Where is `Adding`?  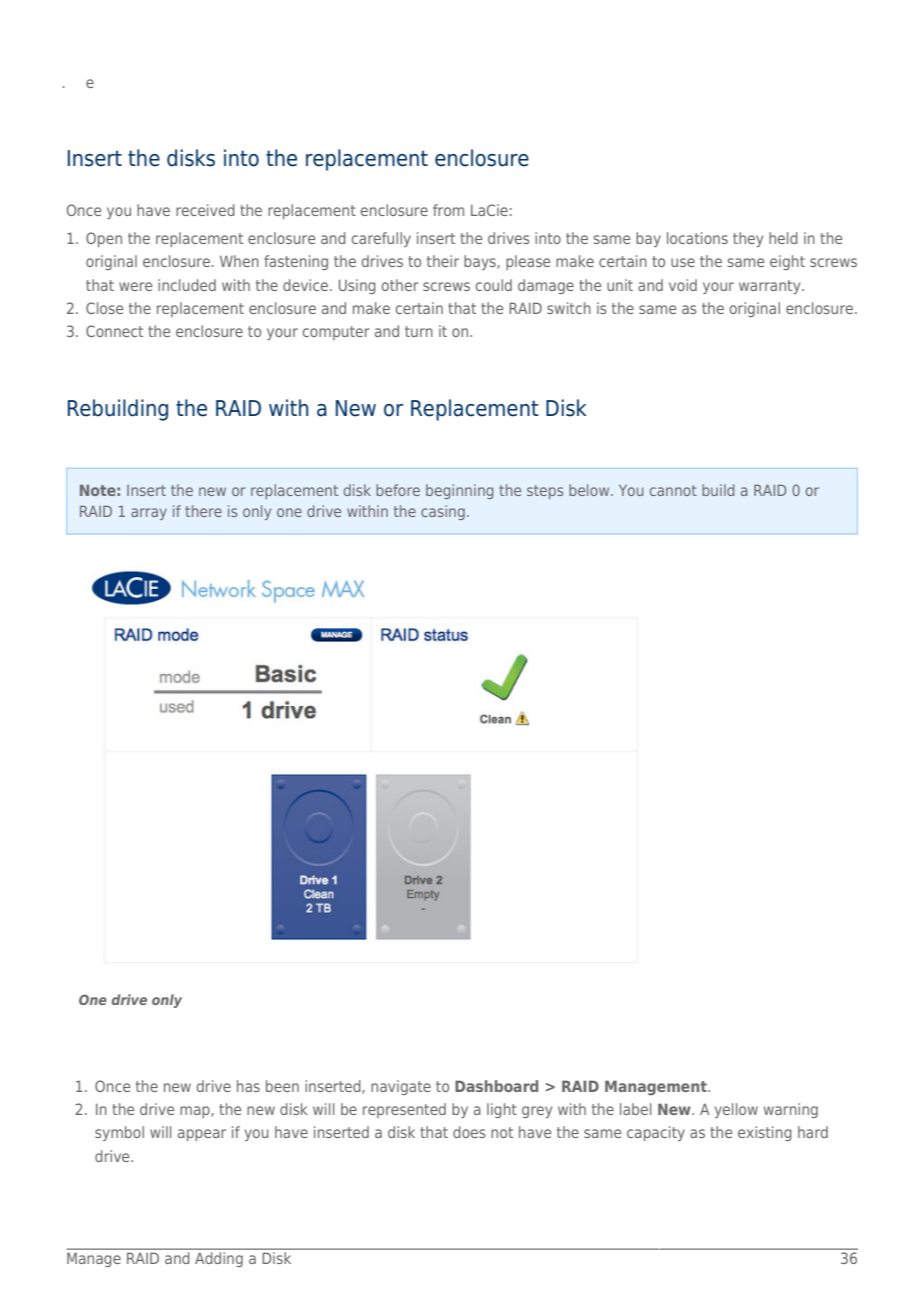
Adding is located at coordinates (219, 1259).
